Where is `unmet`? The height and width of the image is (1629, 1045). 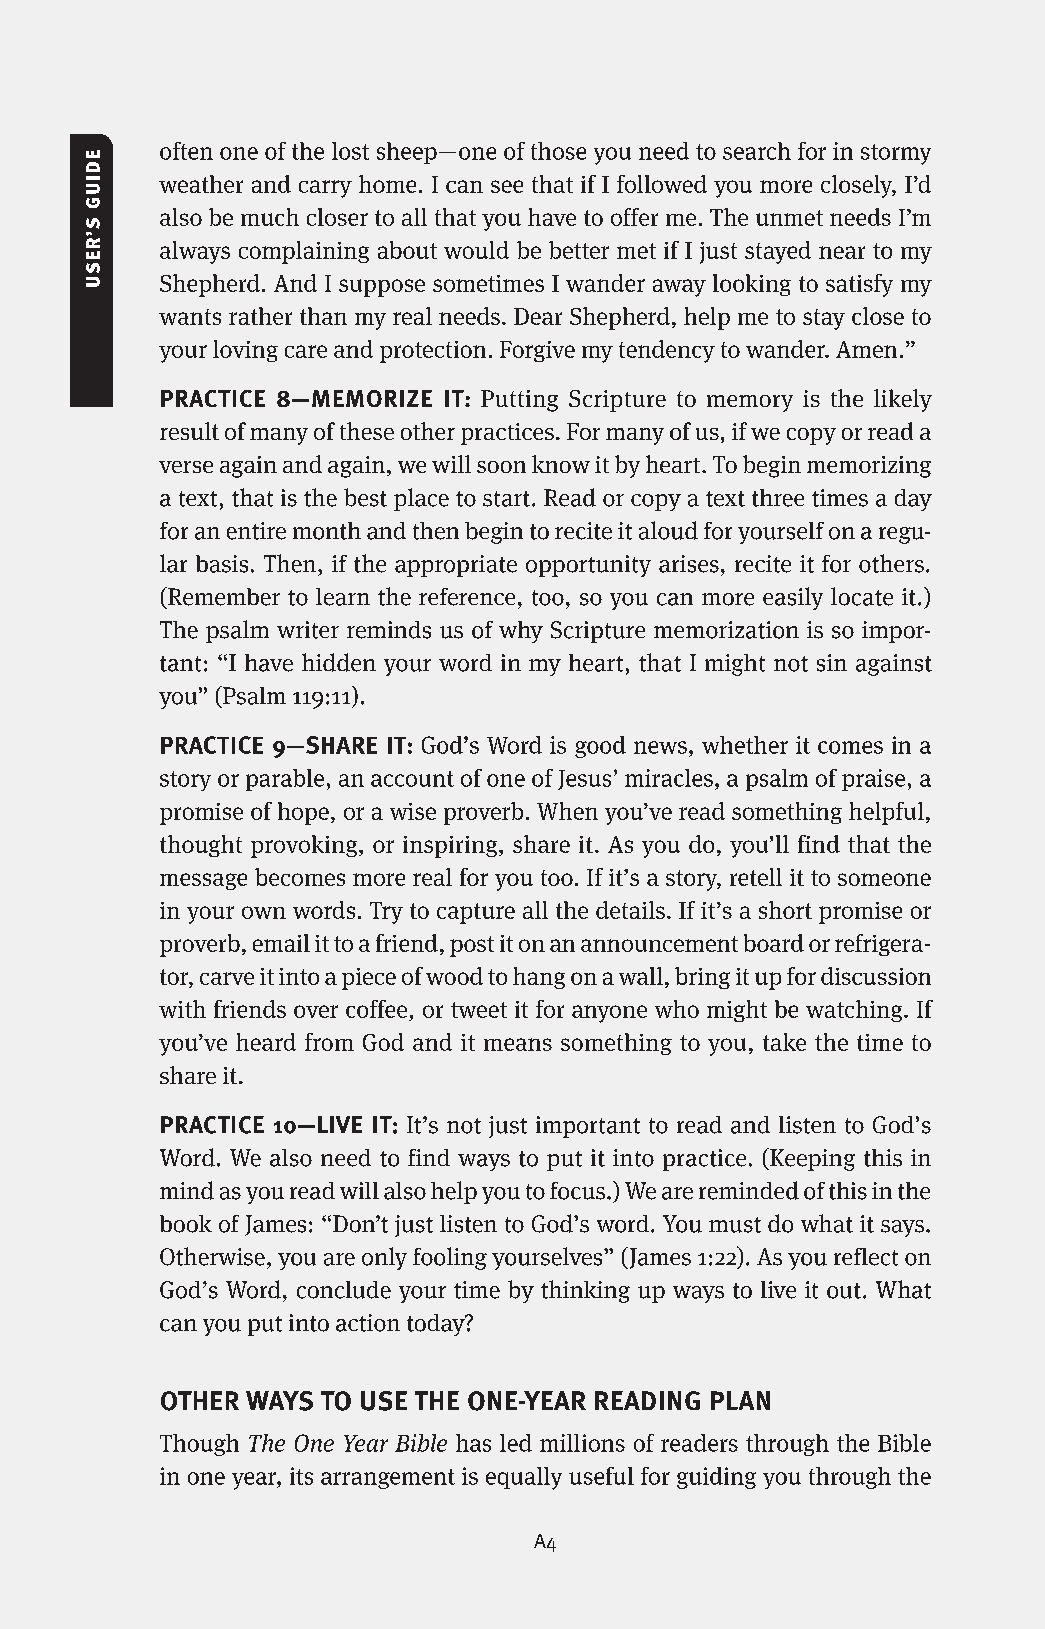
unmet is located at coordinates (789, 218).
